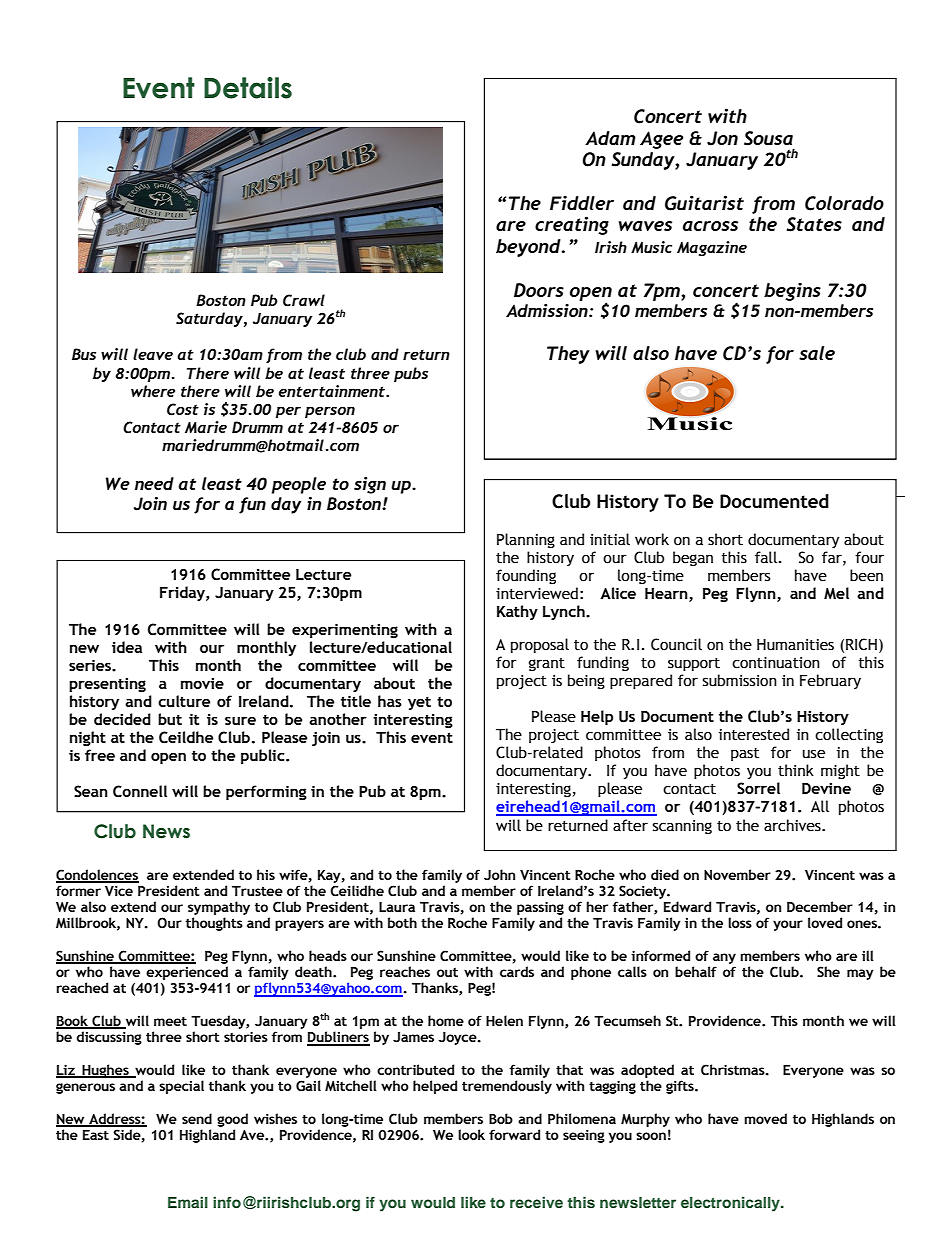 This page has height=1233, width=952. Describe the element at coordinates (610, 138) in the page. I see `Adam` at that location.
